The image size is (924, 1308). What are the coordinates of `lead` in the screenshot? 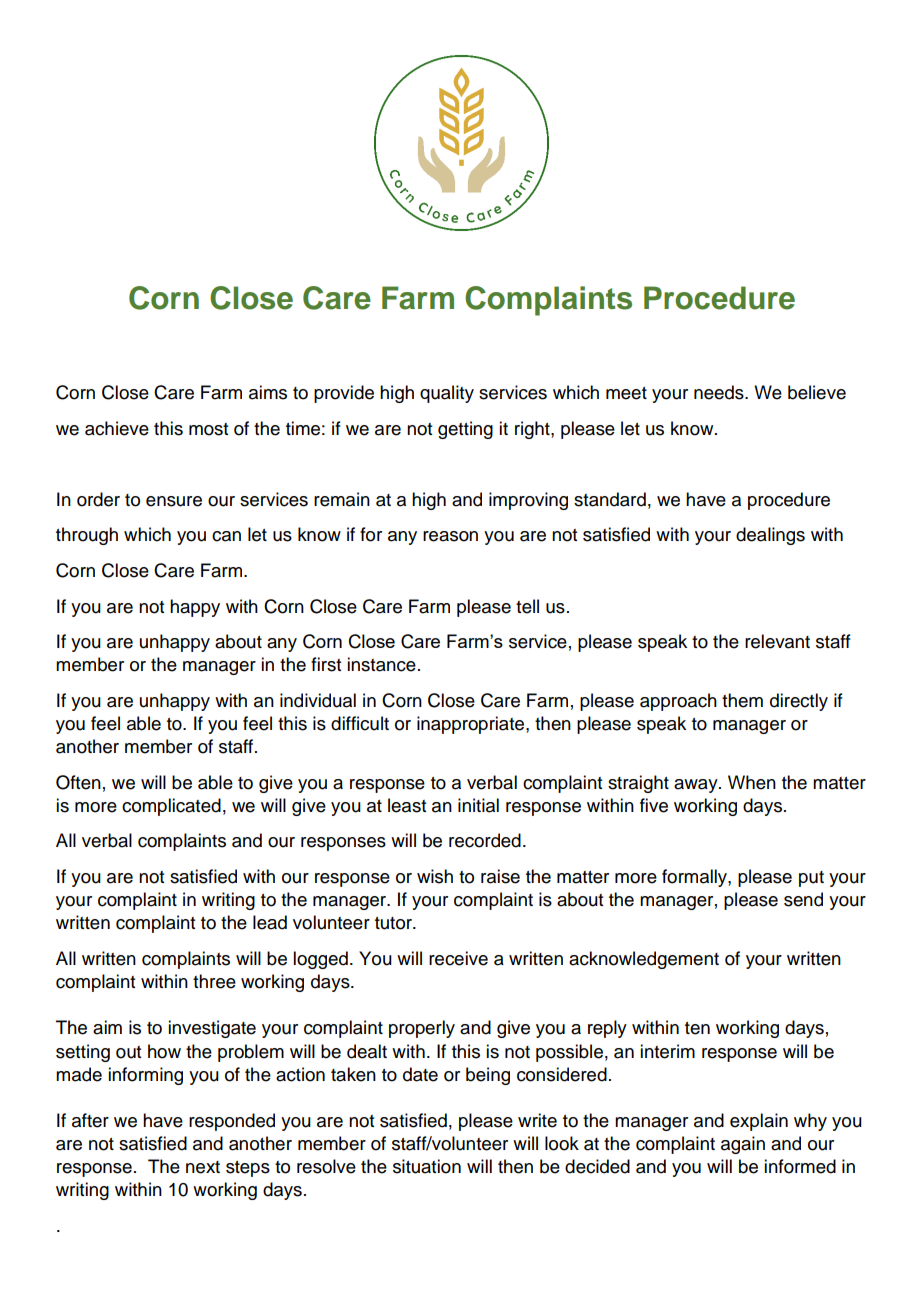 It's located at (270, 922).
